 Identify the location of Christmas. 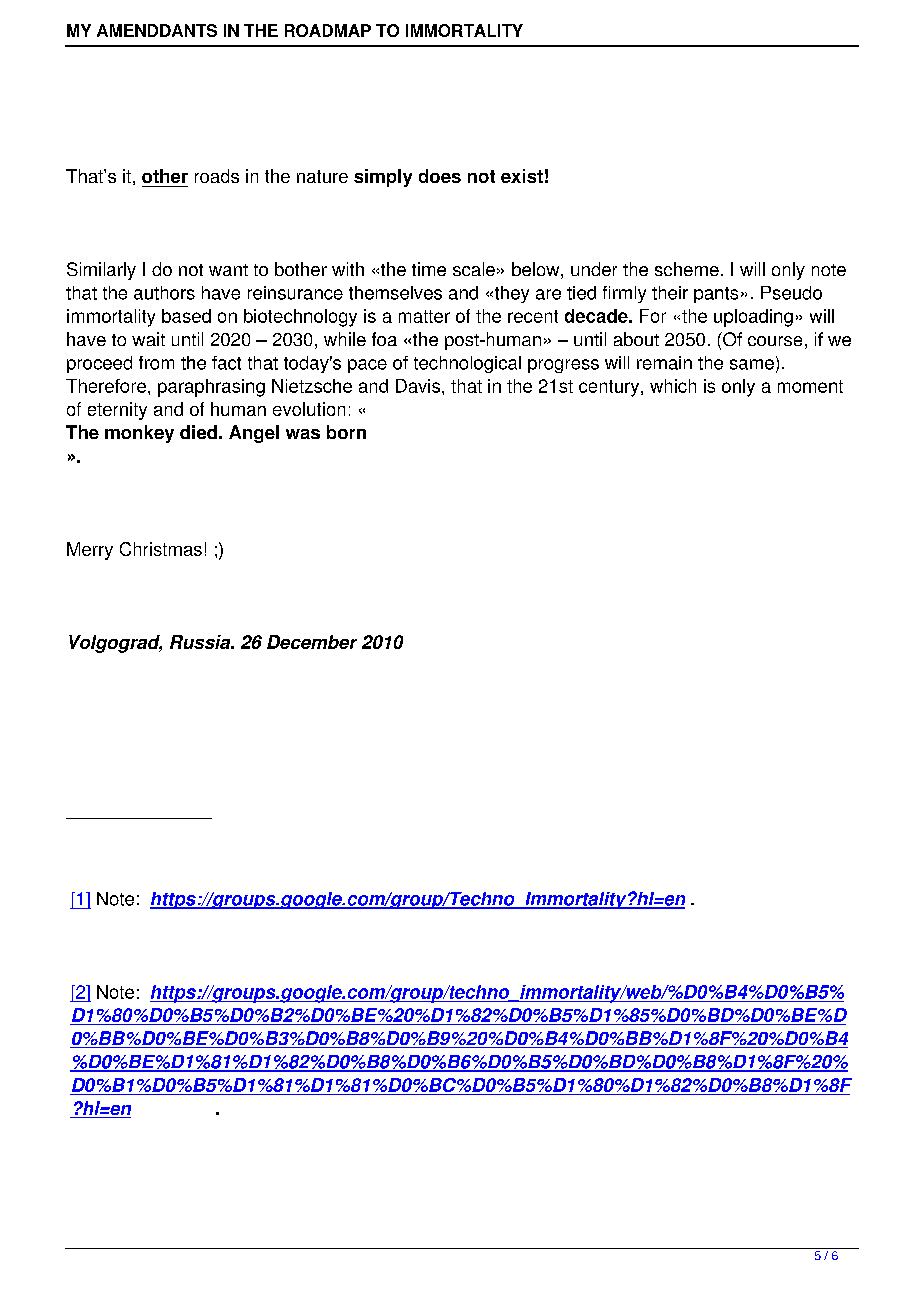
(161, 549).
